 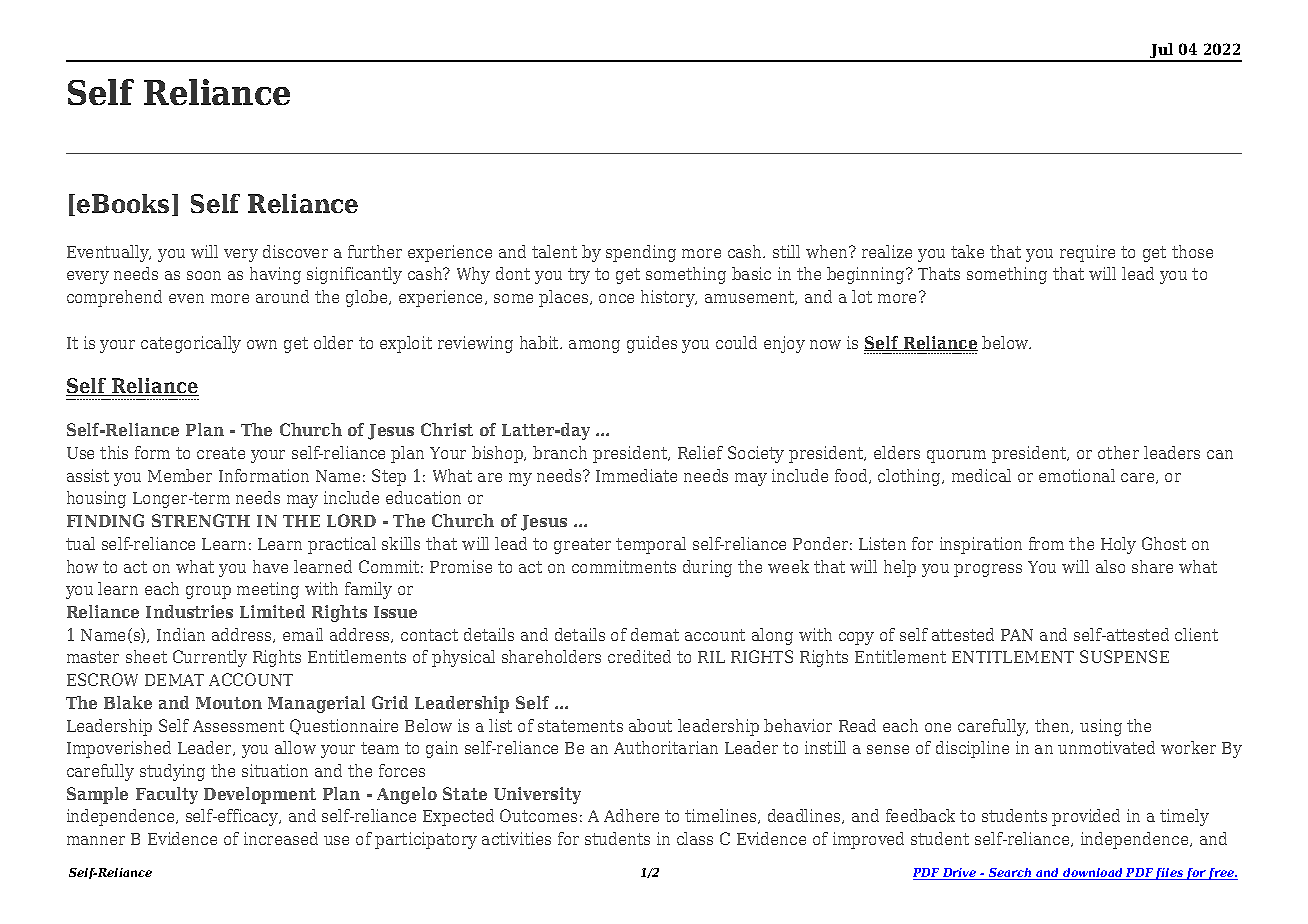 I want to click on Jul, so click(x=1162, y=52).
